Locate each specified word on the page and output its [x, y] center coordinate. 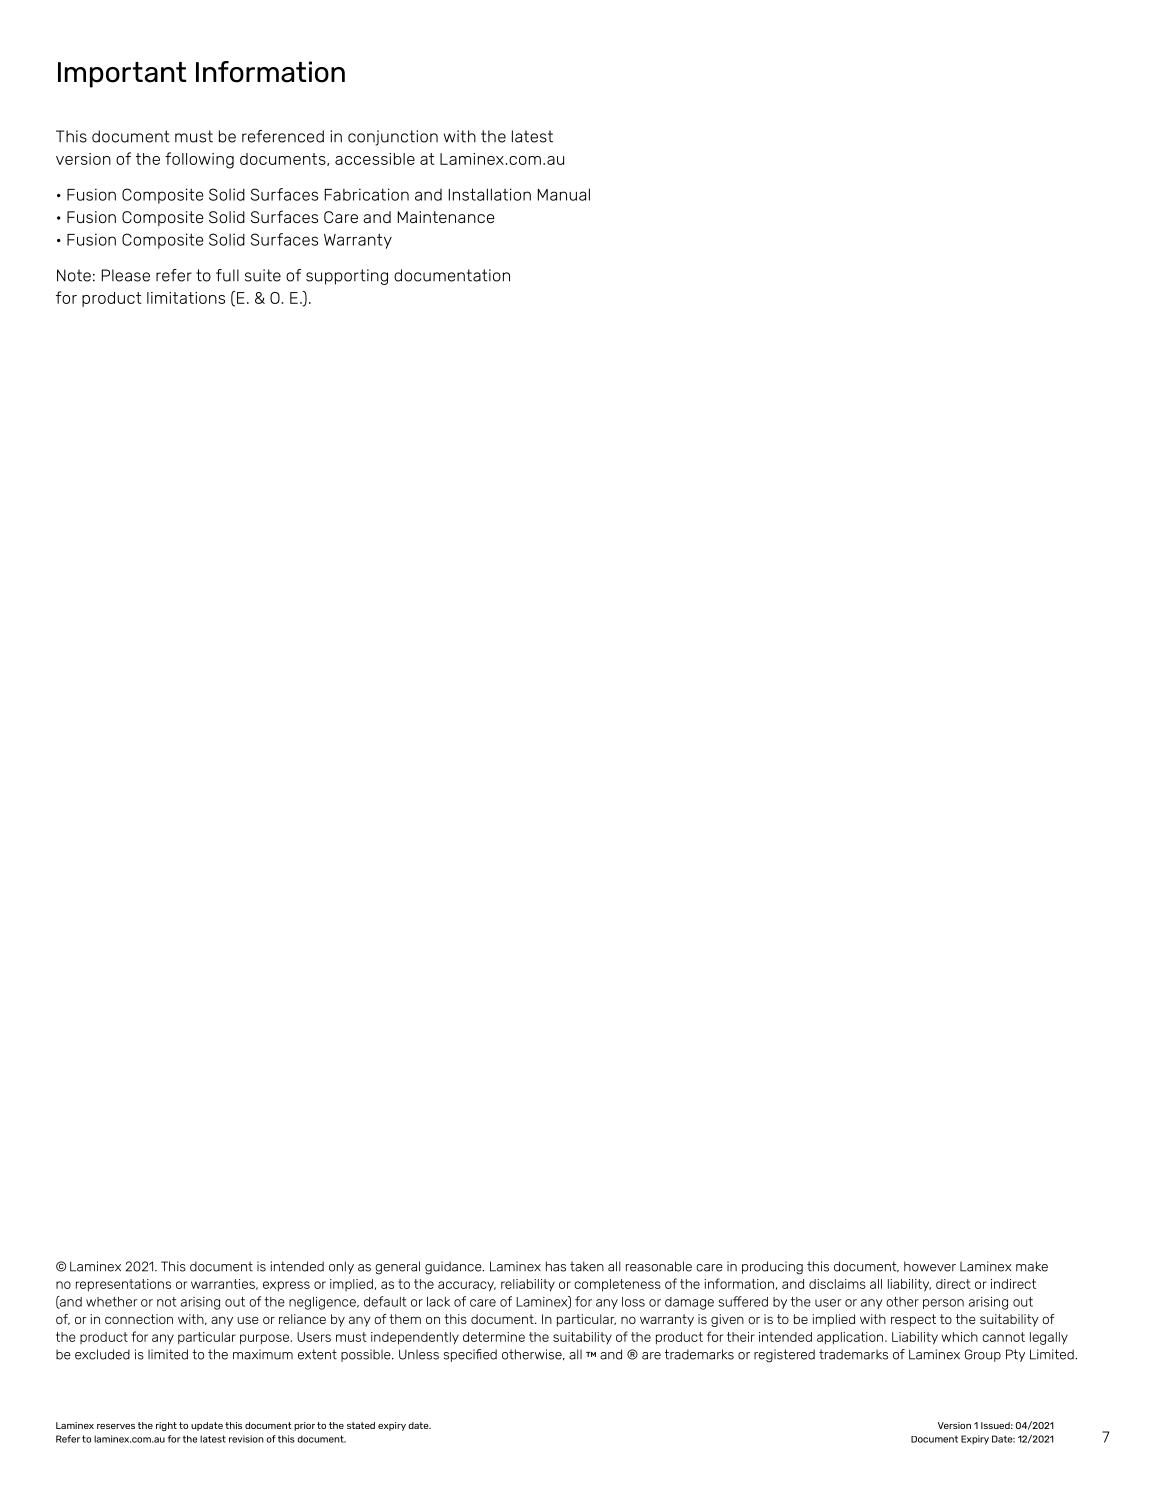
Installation [490, 194]
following [199, 160]
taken [587, 1266]
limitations [186, 298]
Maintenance [446, 217]
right [166, 1426]
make [1032, 1266]
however [930, 1266]
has [556, 1266]
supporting [347, 277]
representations [123, 1285]
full [227, 275]
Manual [564, 194]
